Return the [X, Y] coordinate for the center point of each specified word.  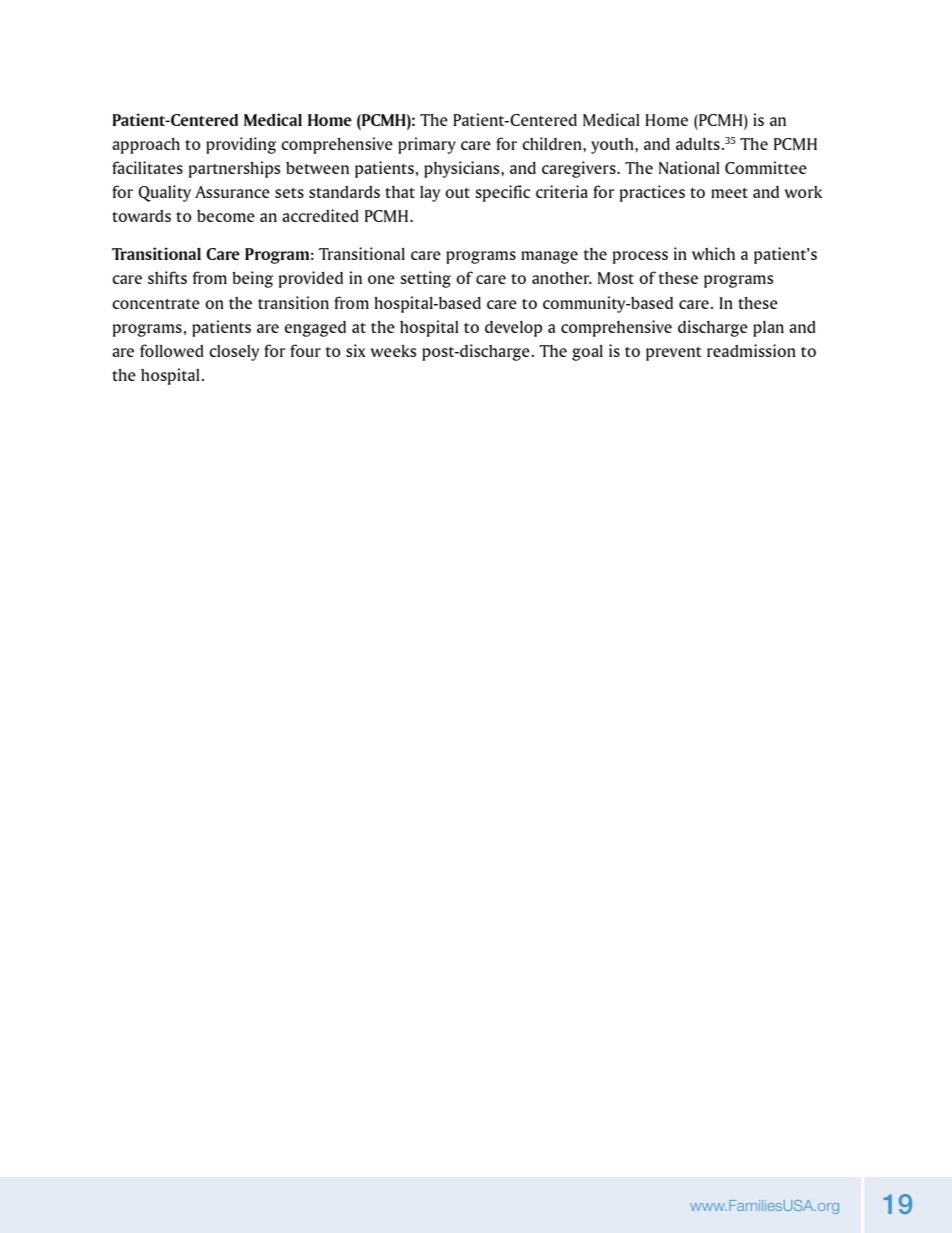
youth [613, 146]
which [713, 253]
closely [234, 353]
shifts [167, 277]
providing [241, 145]
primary [427, 145]
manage [549, 257]
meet [729, 193]
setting [425, 279]
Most [616, 278]
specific [502, 193]
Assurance [232, 192]
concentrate [156, 304]
